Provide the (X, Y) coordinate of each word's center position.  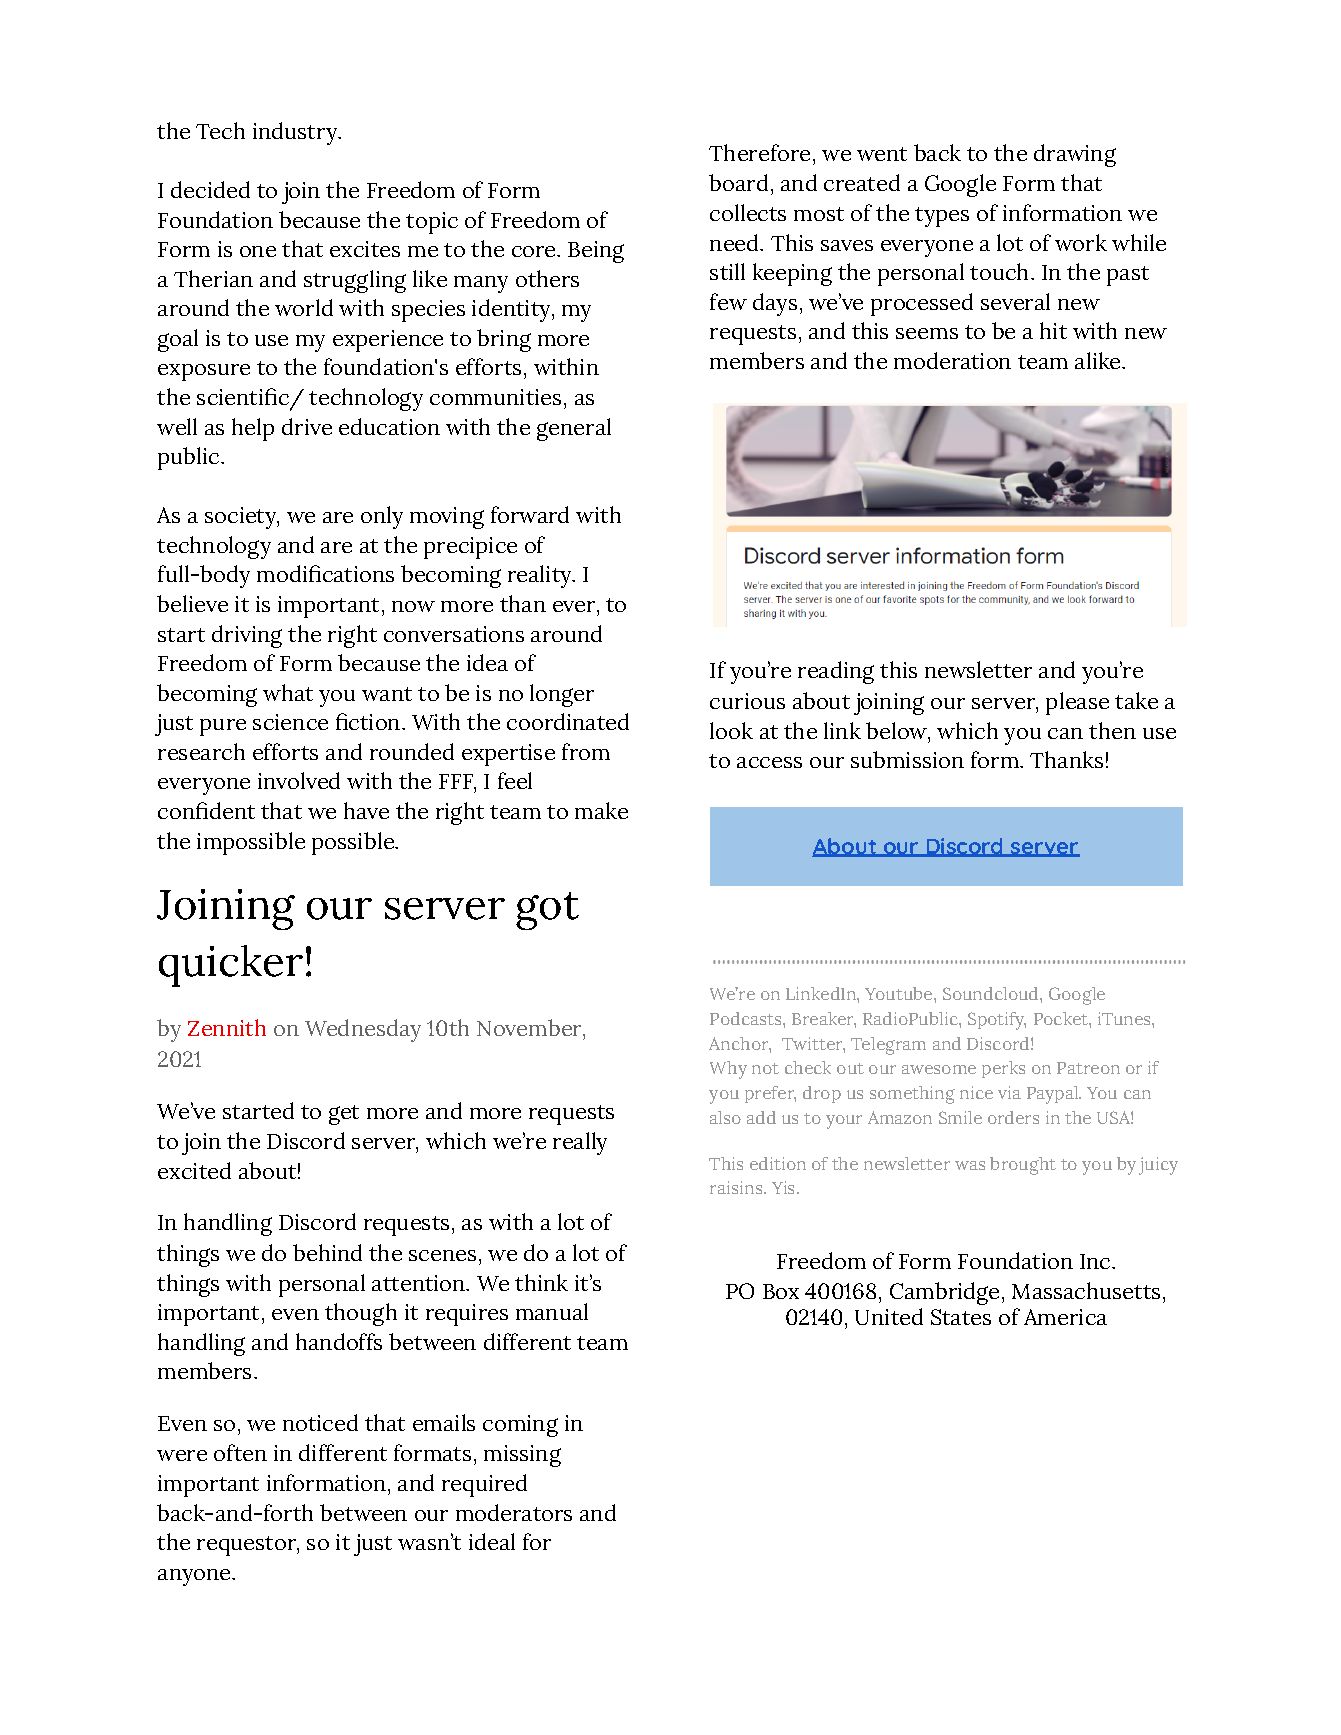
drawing (1075, 155)
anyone (195, 1577)
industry (296, 133)
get (344, 1115)
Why (728, 1070)
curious (747, 701)
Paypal (1054, 1095)
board (738, 182)
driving (247, 636)
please (1077, 703)
